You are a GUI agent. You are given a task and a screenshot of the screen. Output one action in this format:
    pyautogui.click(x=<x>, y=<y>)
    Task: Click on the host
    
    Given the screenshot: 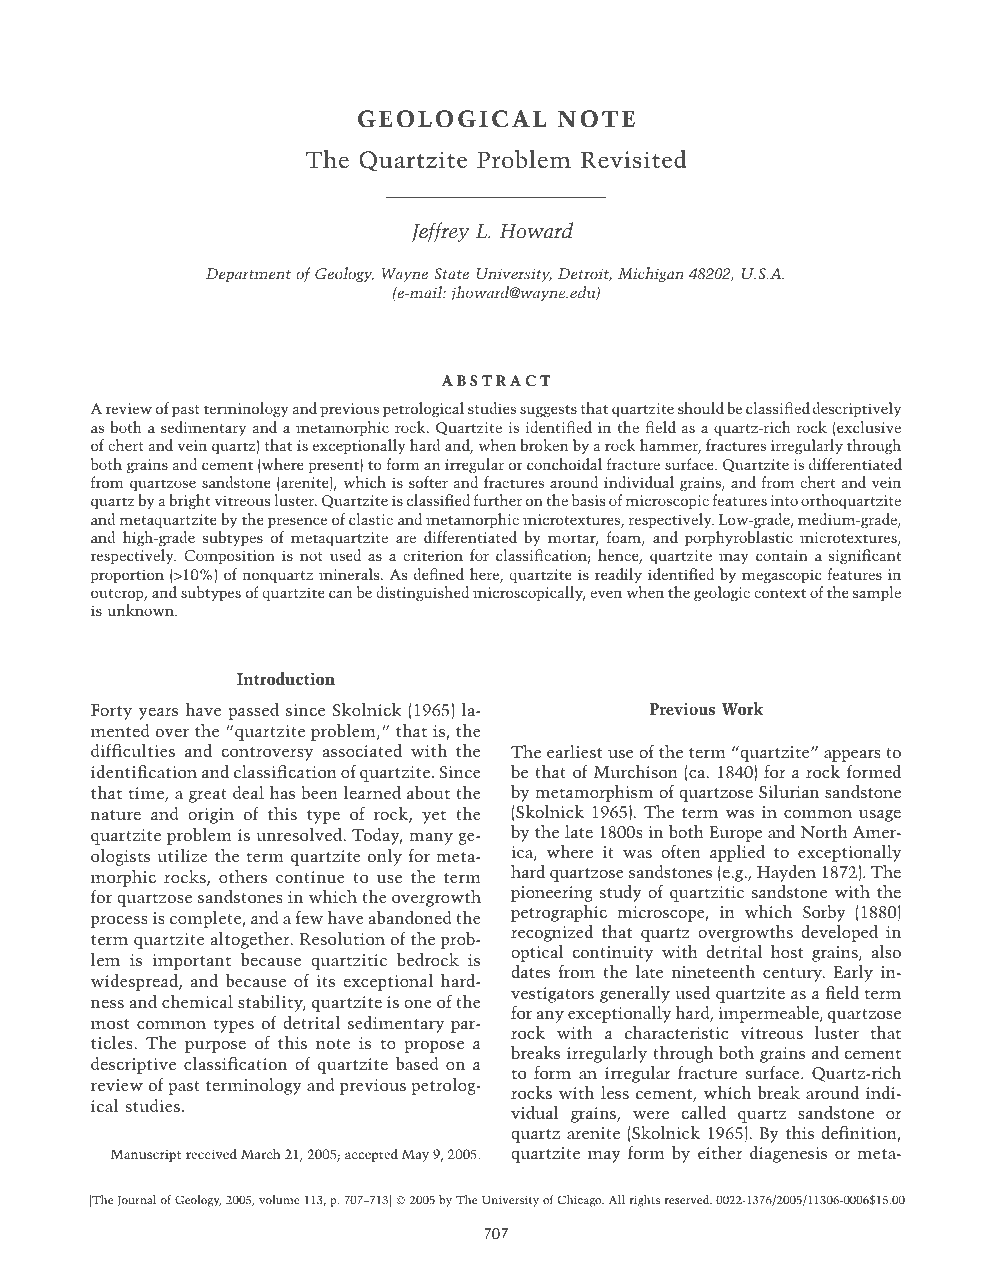 What is the action you would take?
    pyautogui.click(x=787, y=951)
